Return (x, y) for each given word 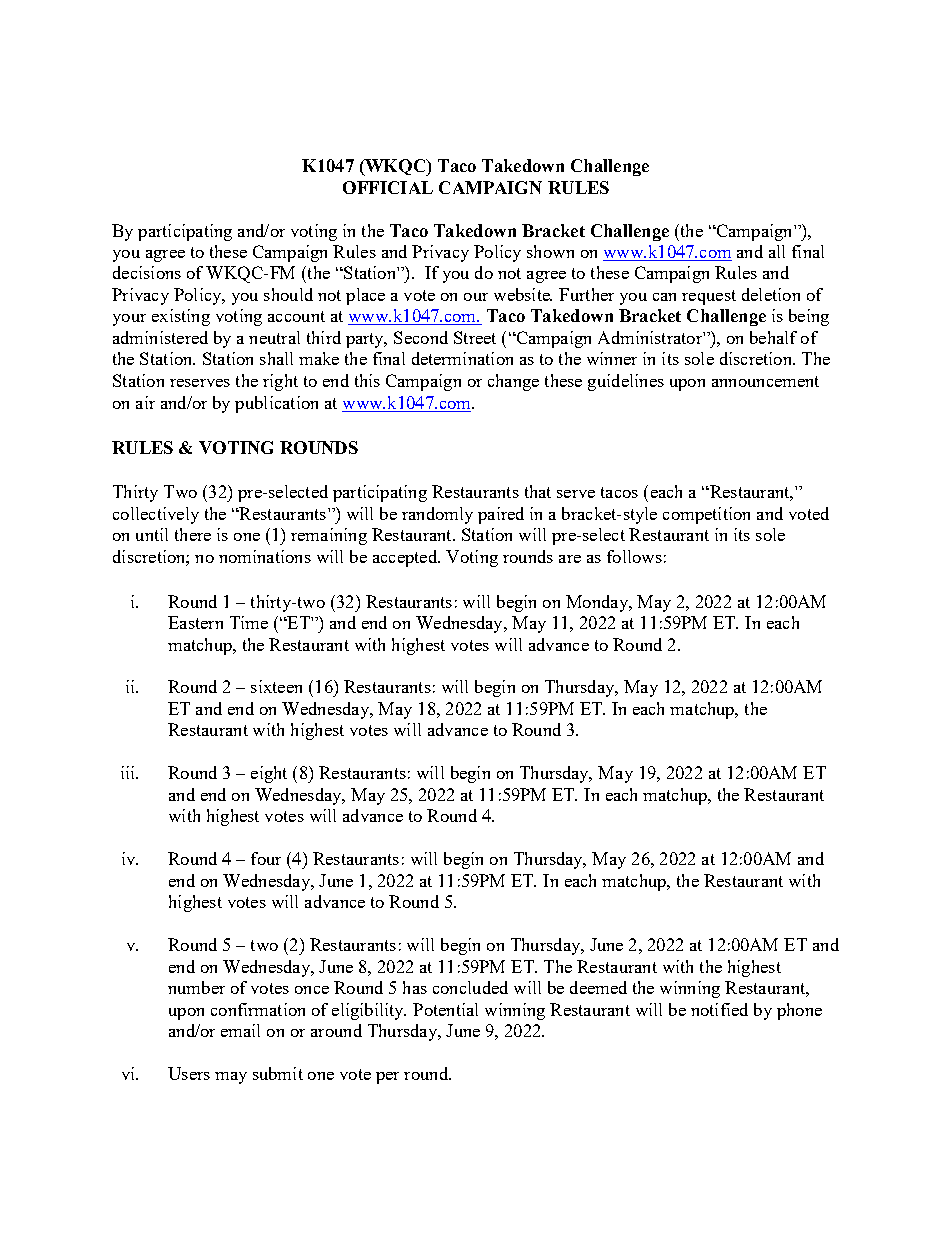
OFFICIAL (388, 187)
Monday (598, 603)
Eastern (195, 622)
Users (189, 1073)
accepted (406, 558)
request (709, 297)
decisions (147, 272)
